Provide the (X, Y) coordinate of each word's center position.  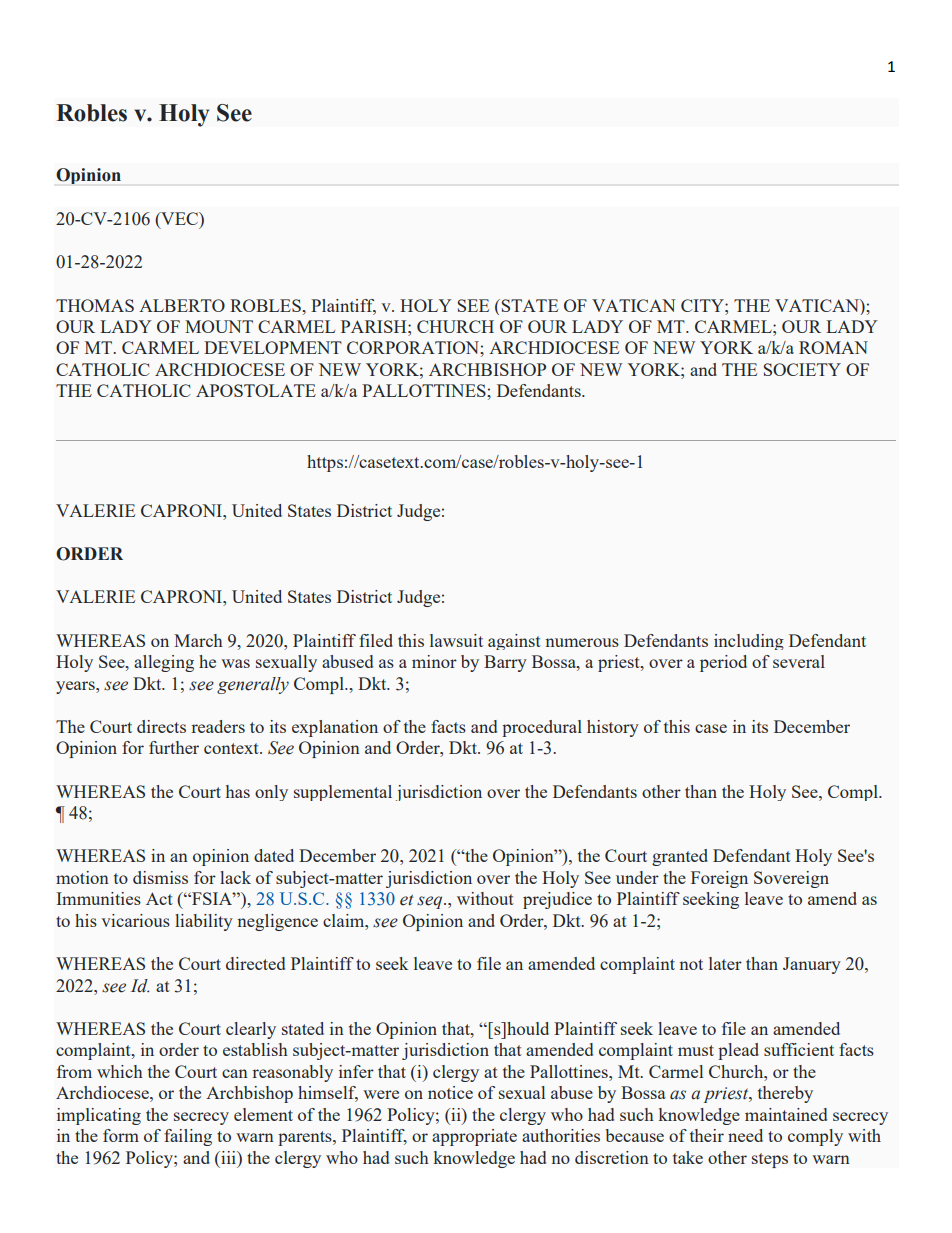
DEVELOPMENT (273, 347)
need (745, 1135)
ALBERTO (182, 305)
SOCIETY (802, 369)
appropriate (474, 1137)
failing (188, 1137)
